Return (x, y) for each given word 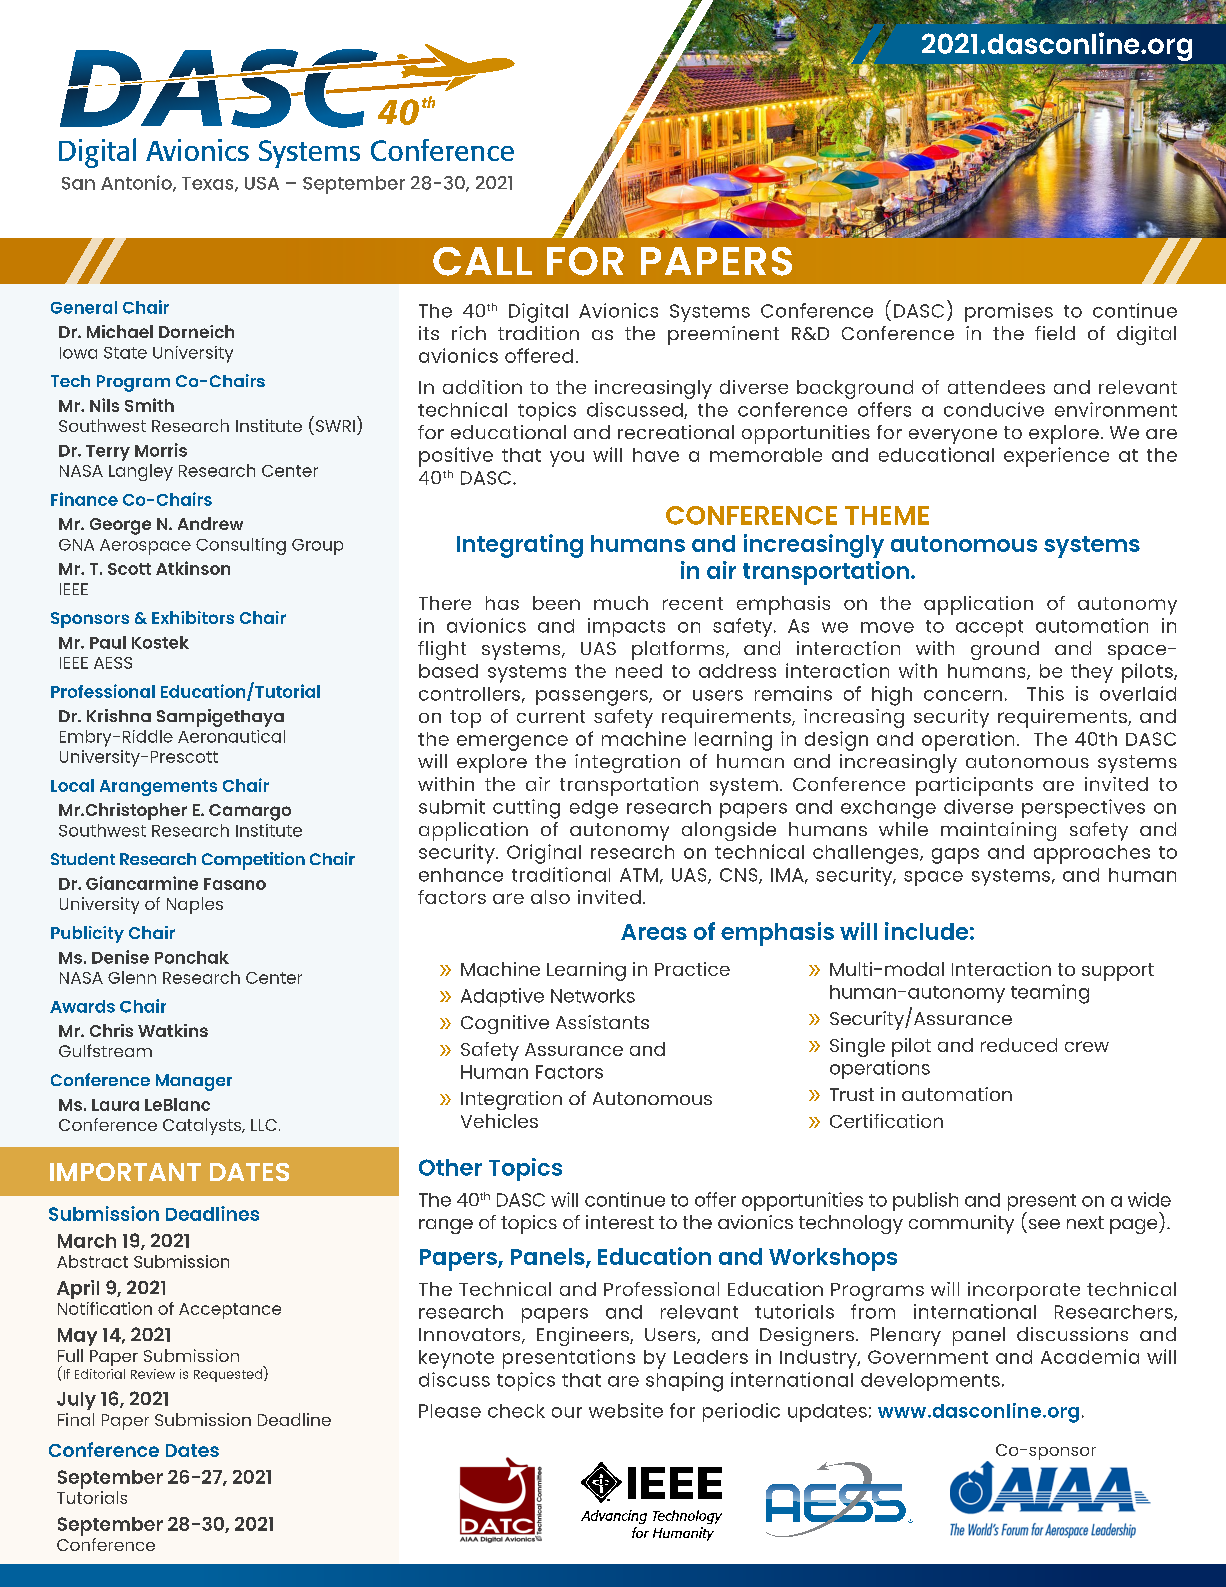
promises (1009, 312)
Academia (1090, 1356)
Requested (229, 1374)
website (626, 1410)
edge (594, 809)
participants (974, 786)
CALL (482, 261)
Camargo (250, 812)
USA (262, 183)
